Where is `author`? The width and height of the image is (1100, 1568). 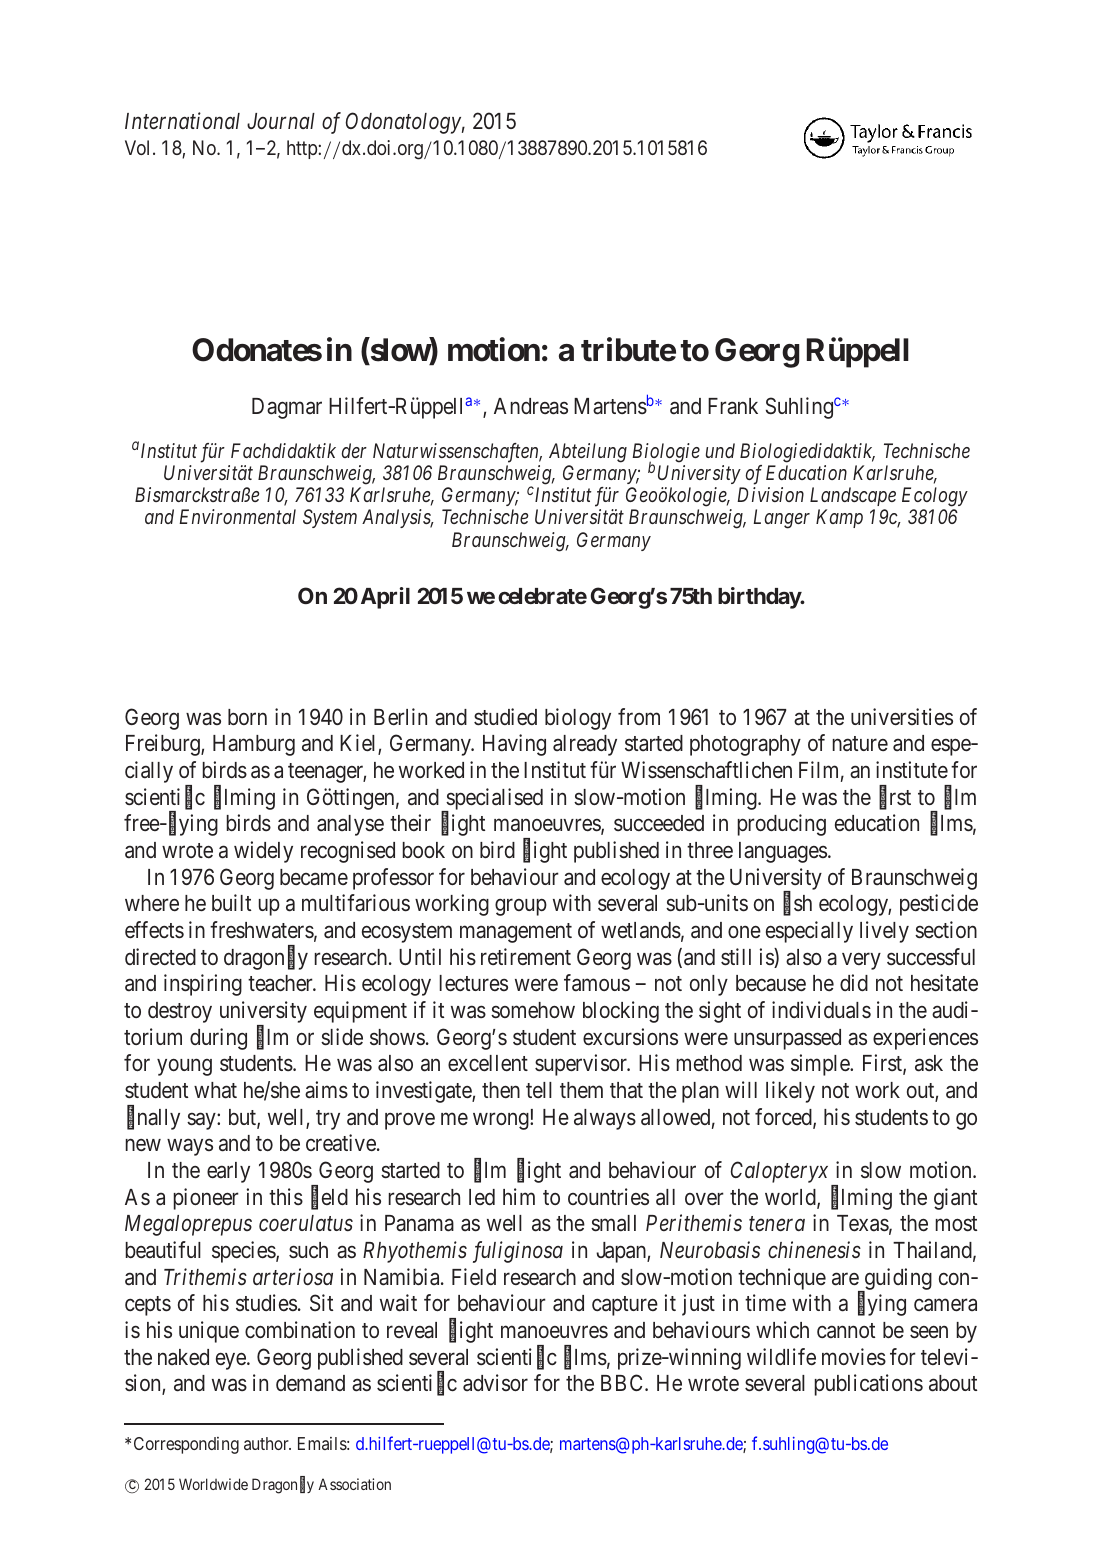
author is located at coordinates (267, 1443).
